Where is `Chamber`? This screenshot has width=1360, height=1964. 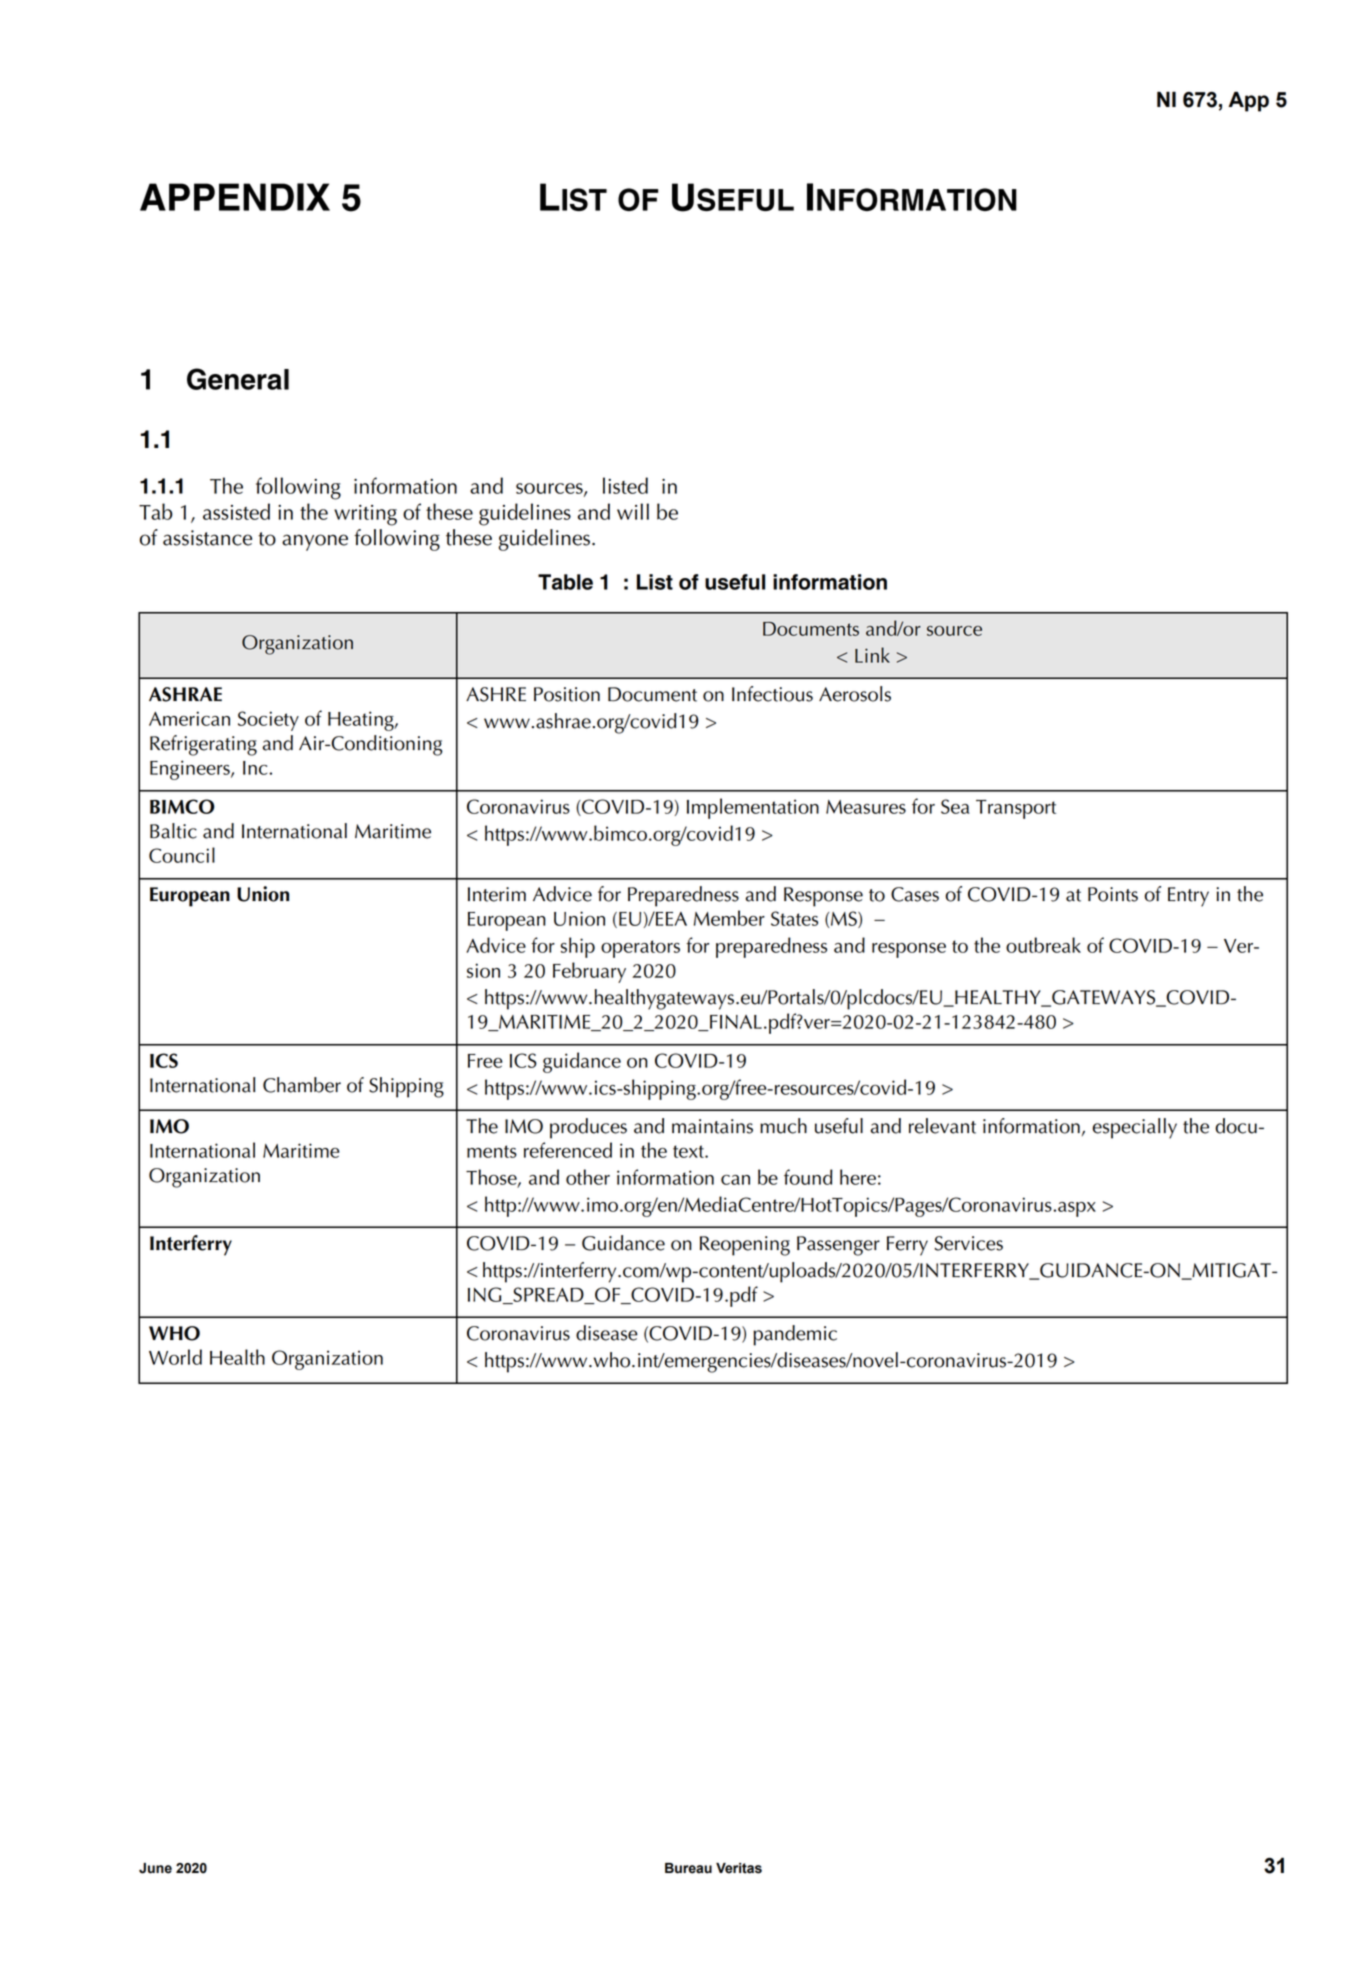
Chamber is located at coordinates (302, 1085).
